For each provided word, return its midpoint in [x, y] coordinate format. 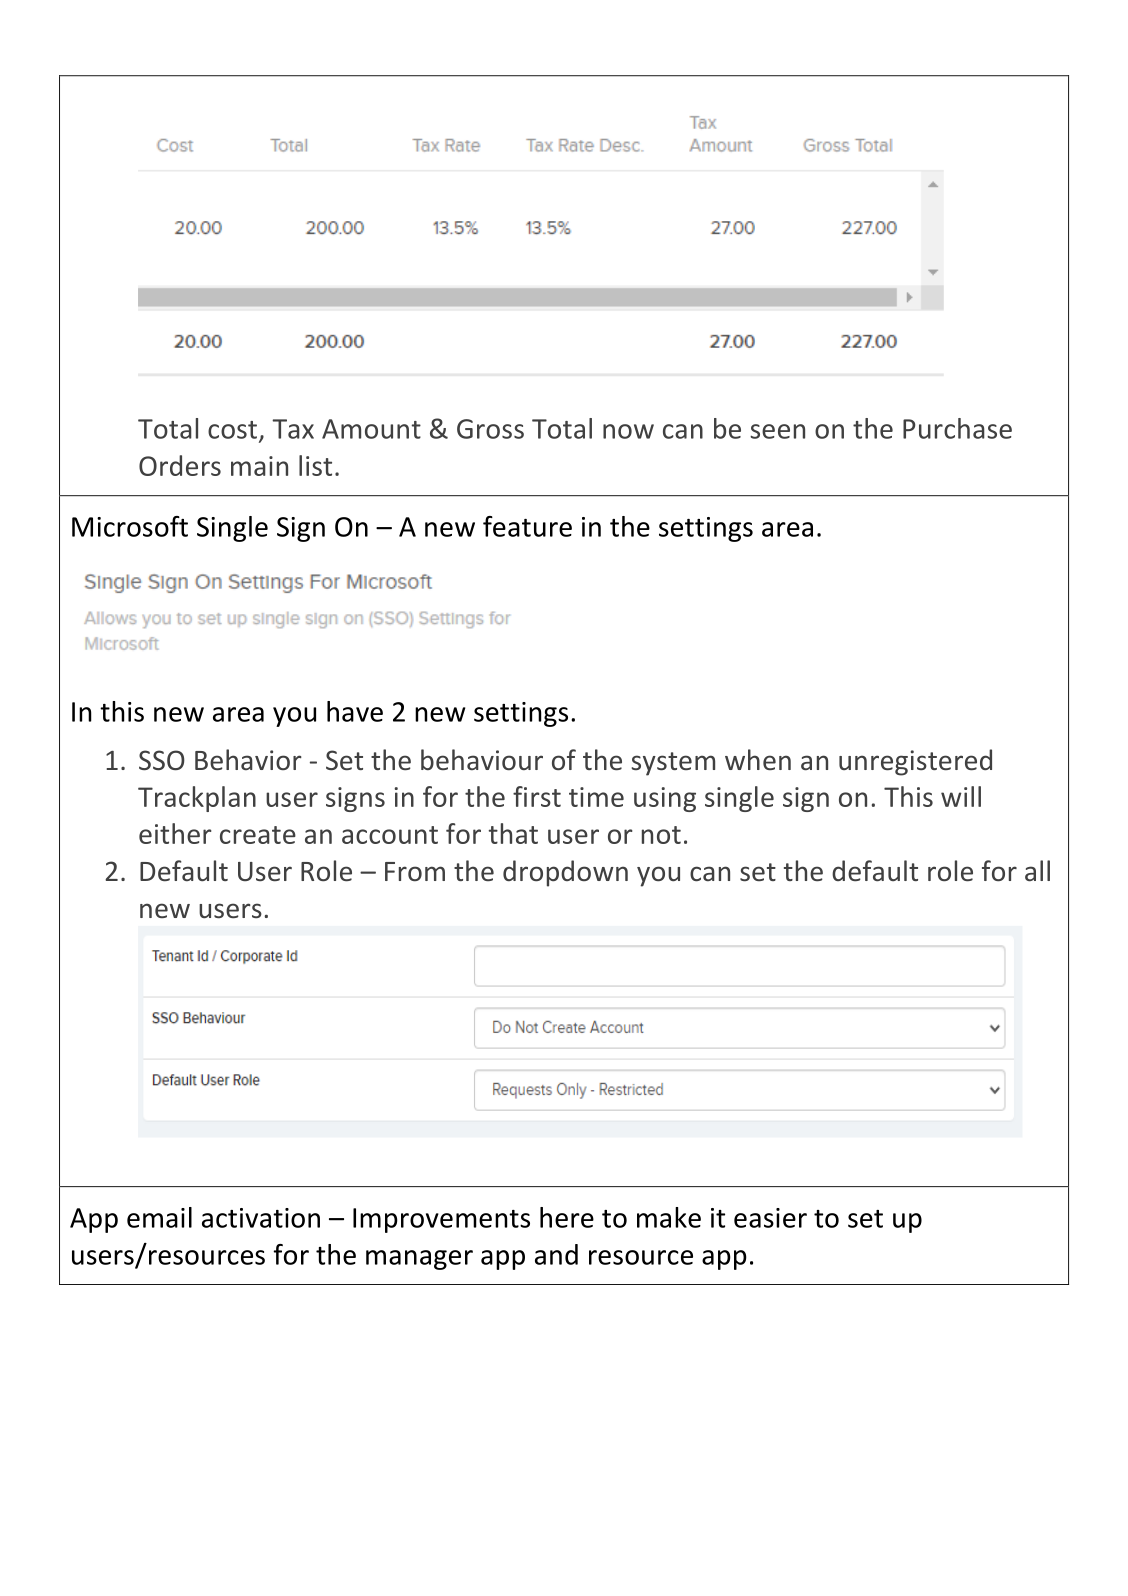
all [1037, 871]
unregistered [915, 762]
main [259, 466]
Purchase [957, 428]
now [628, 431]
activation [261, 1218]
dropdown [565, 873]
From [415, 872]
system [673, 764]
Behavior [248, 760]
